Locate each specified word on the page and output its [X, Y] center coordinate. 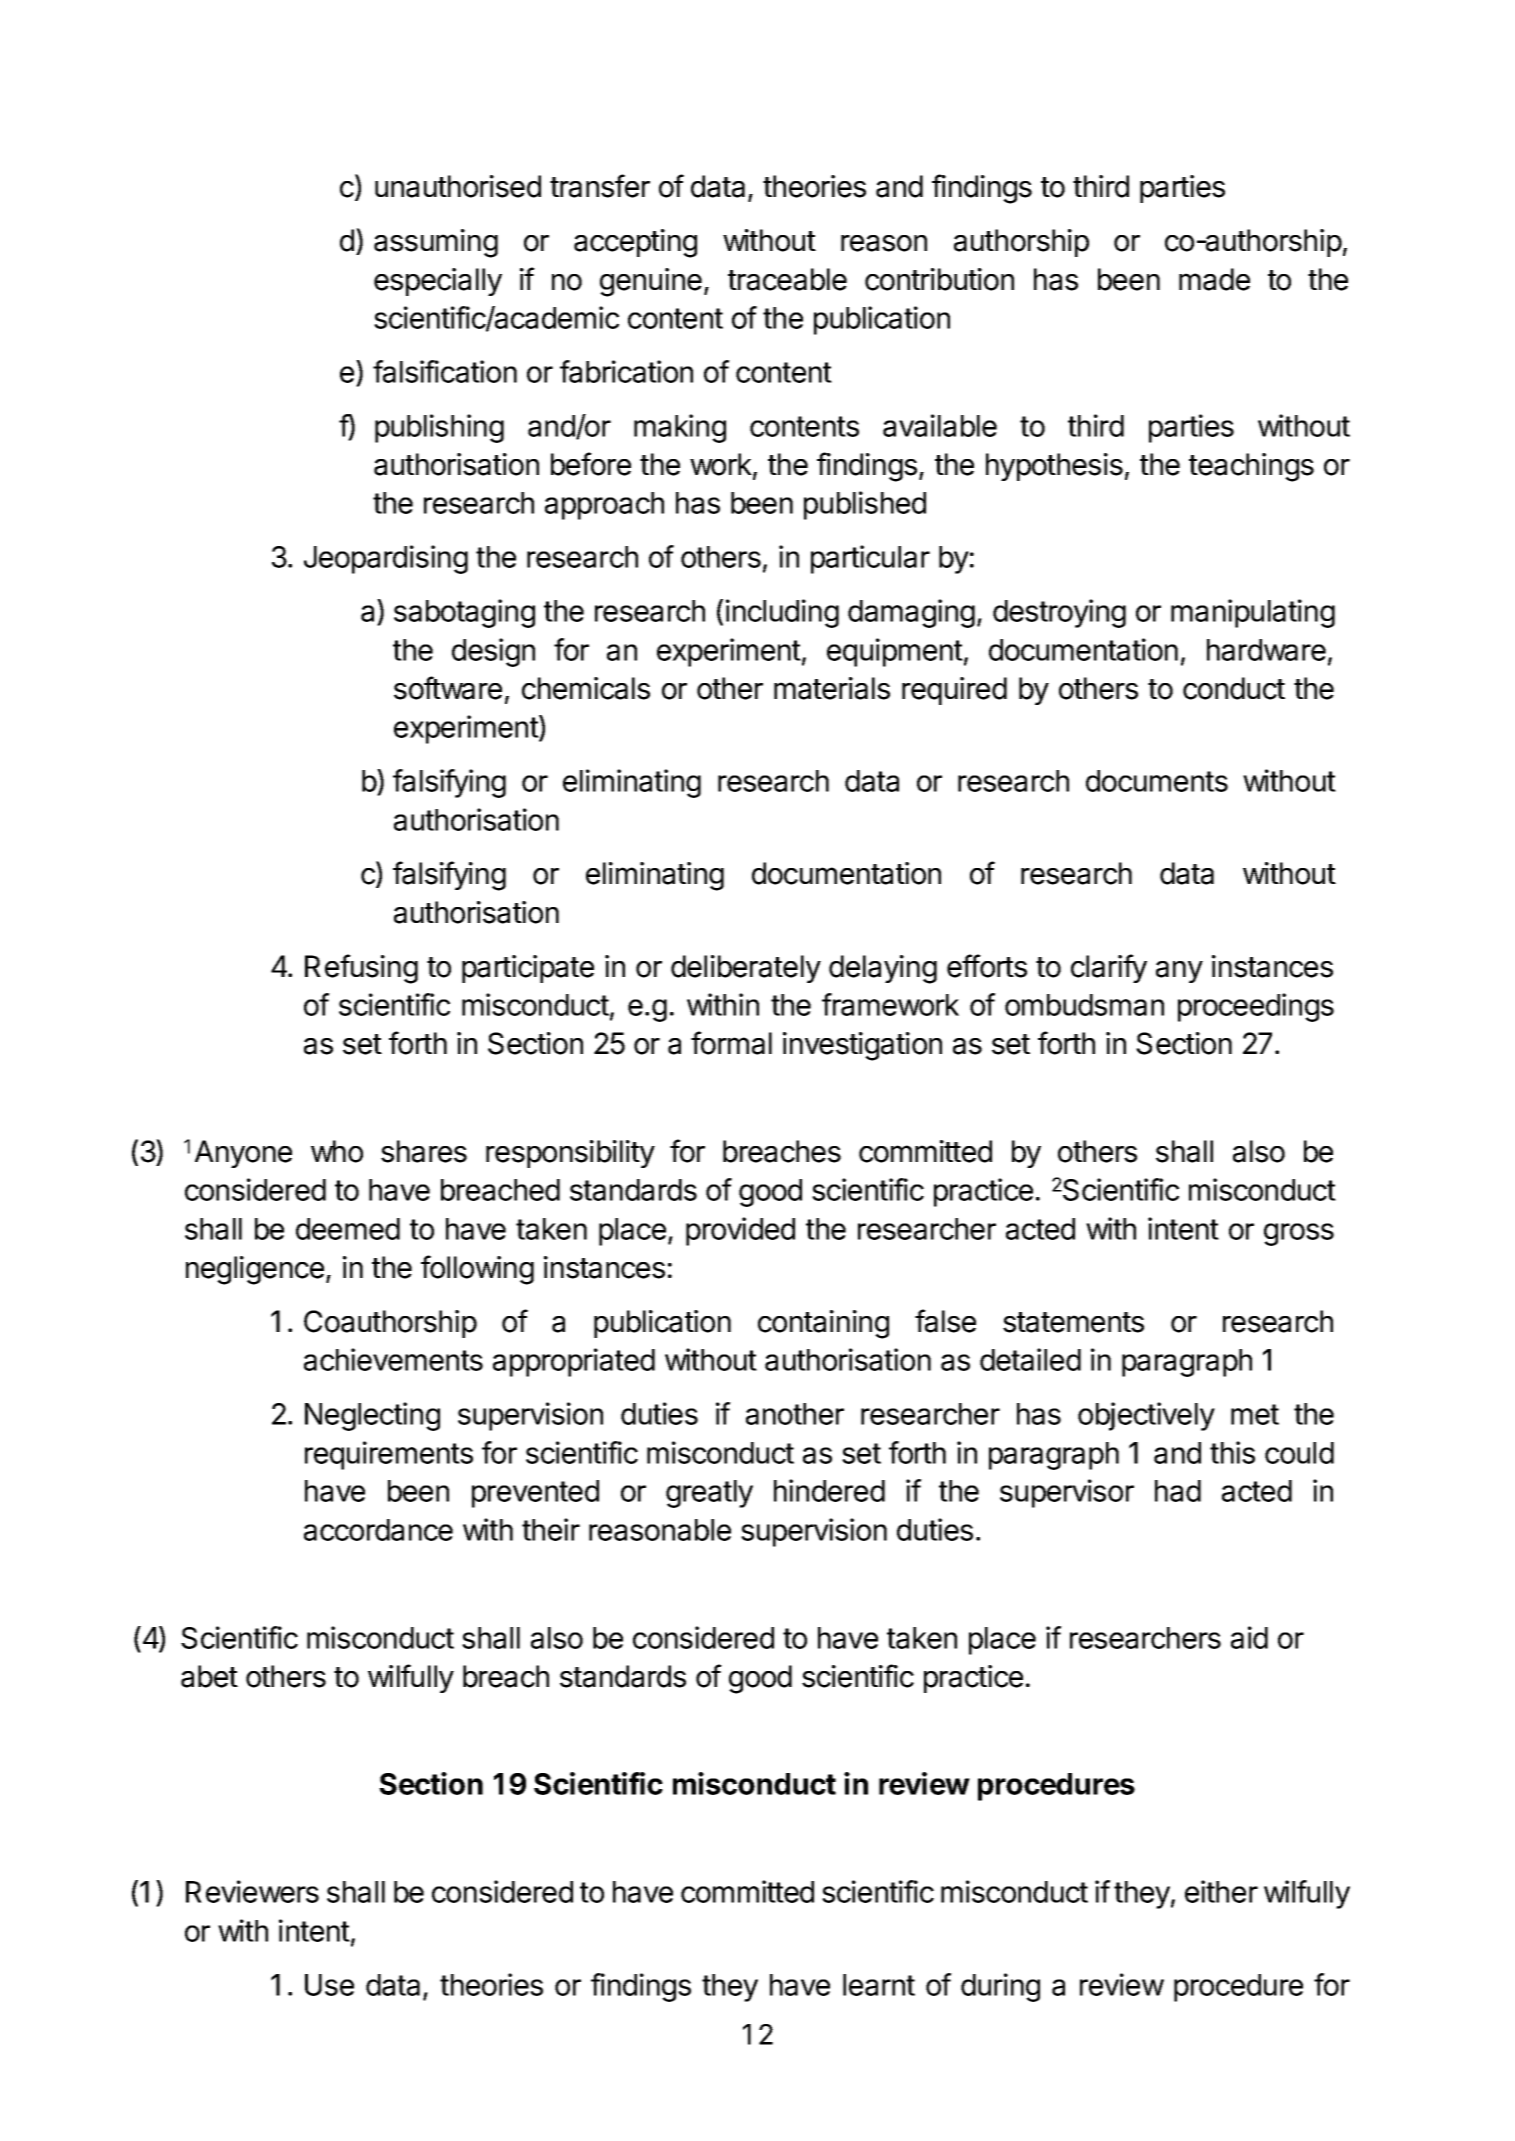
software [448, 688]
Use [329, 1985]
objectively [1146, 1416]
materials [832, 688]
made [1214, 279]
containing [823, 1324]
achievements [393, 1359]
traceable [787, 279]
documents [1157, 781]
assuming [436, 243]
